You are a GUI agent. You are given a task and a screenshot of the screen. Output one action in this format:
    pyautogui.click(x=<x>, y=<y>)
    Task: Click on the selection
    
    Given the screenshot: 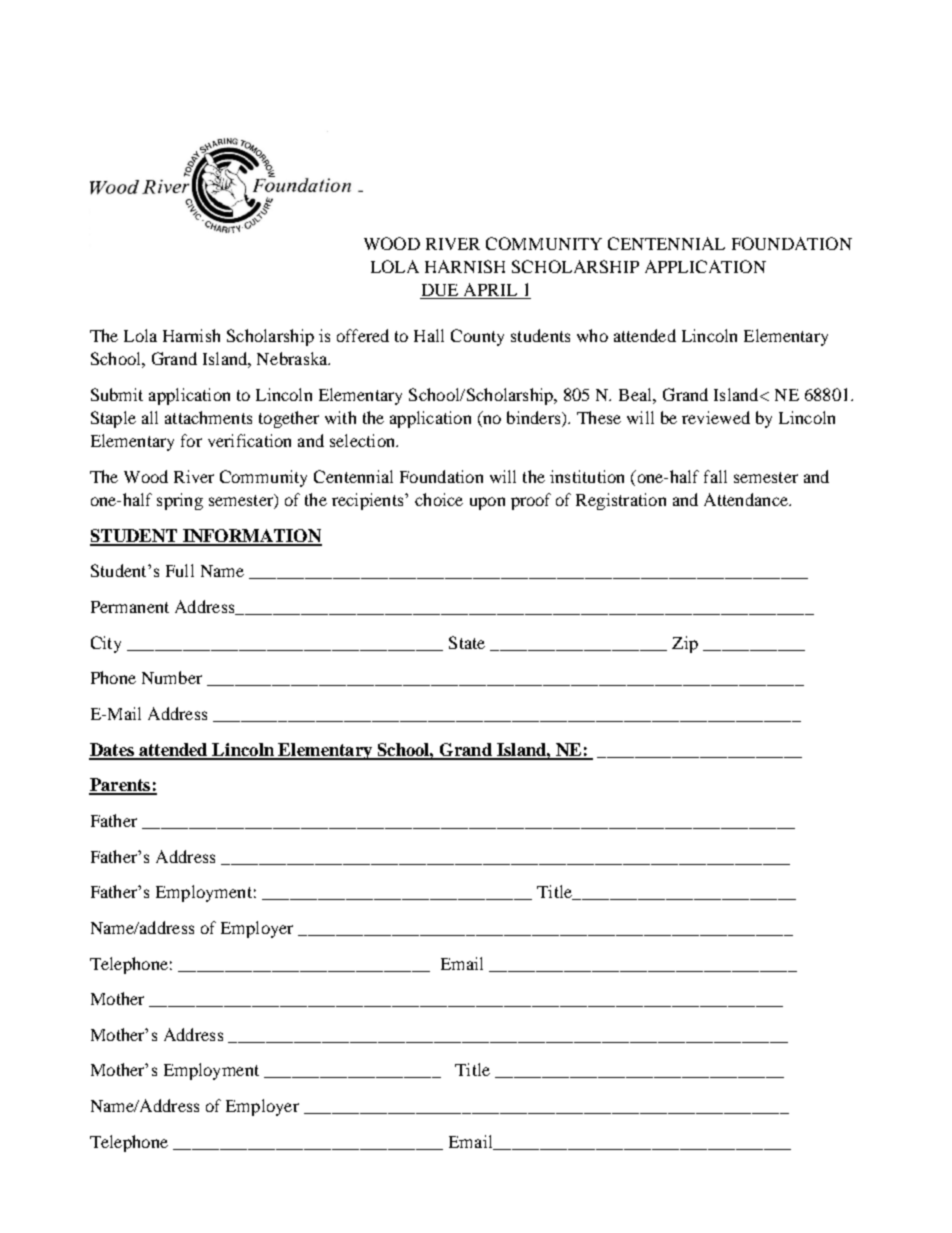 What is the action you would take?
    pyautogui.click(x=363, y=440)
